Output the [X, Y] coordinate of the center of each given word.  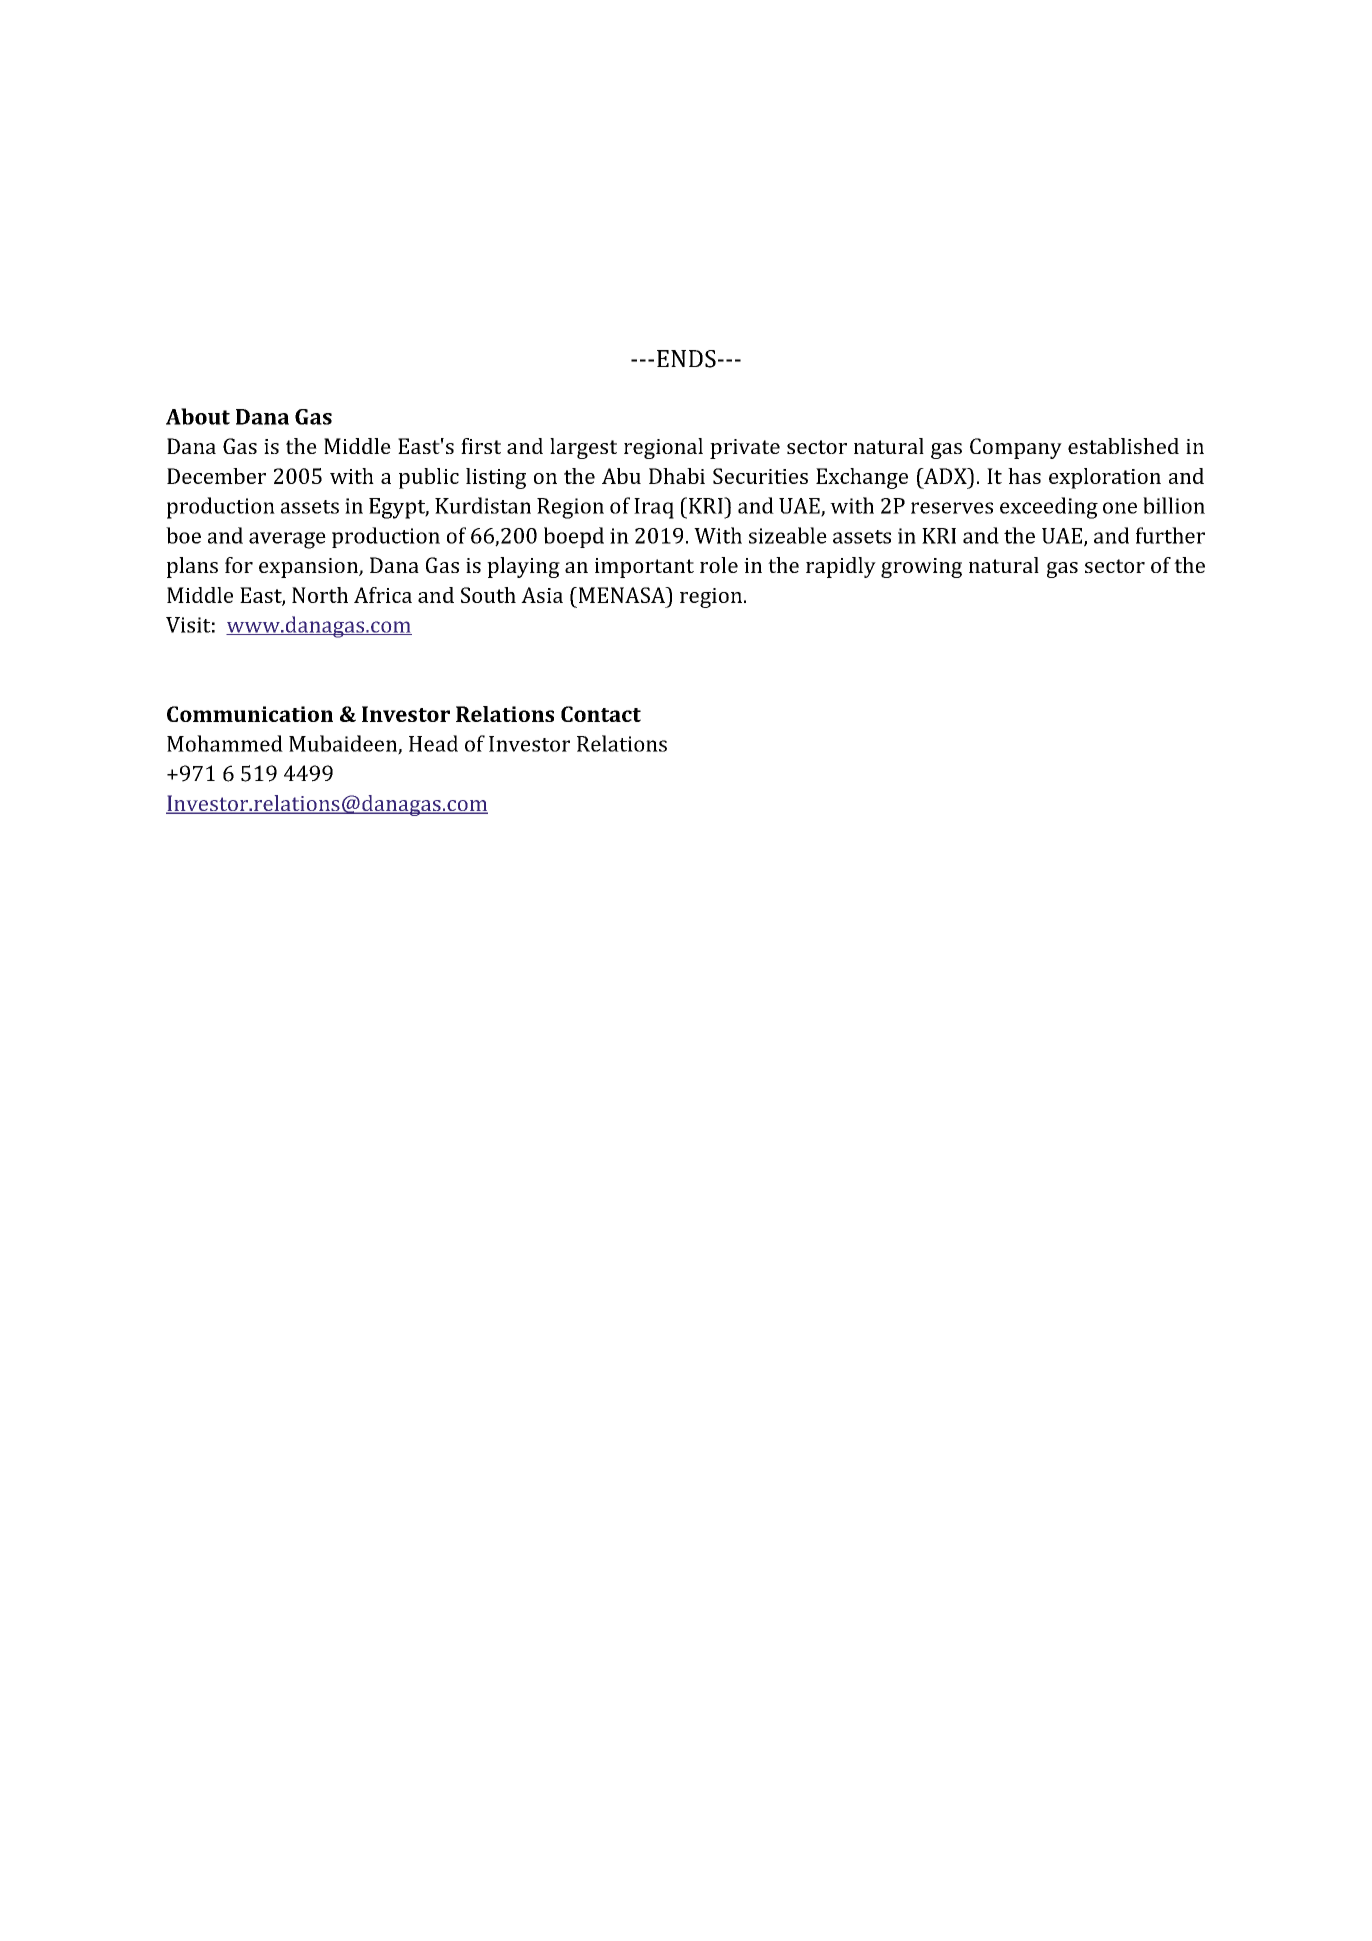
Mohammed [225, 743]
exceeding [1049, 508]
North [320, 595]
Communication [250, 714]
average [287, 540]
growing [921, 568]
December [216, 476]
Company [1016, 448]
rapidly [841, 567]
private [745, 449]
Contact [601, 714]
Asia [542, 595]
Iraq [654, 508]
